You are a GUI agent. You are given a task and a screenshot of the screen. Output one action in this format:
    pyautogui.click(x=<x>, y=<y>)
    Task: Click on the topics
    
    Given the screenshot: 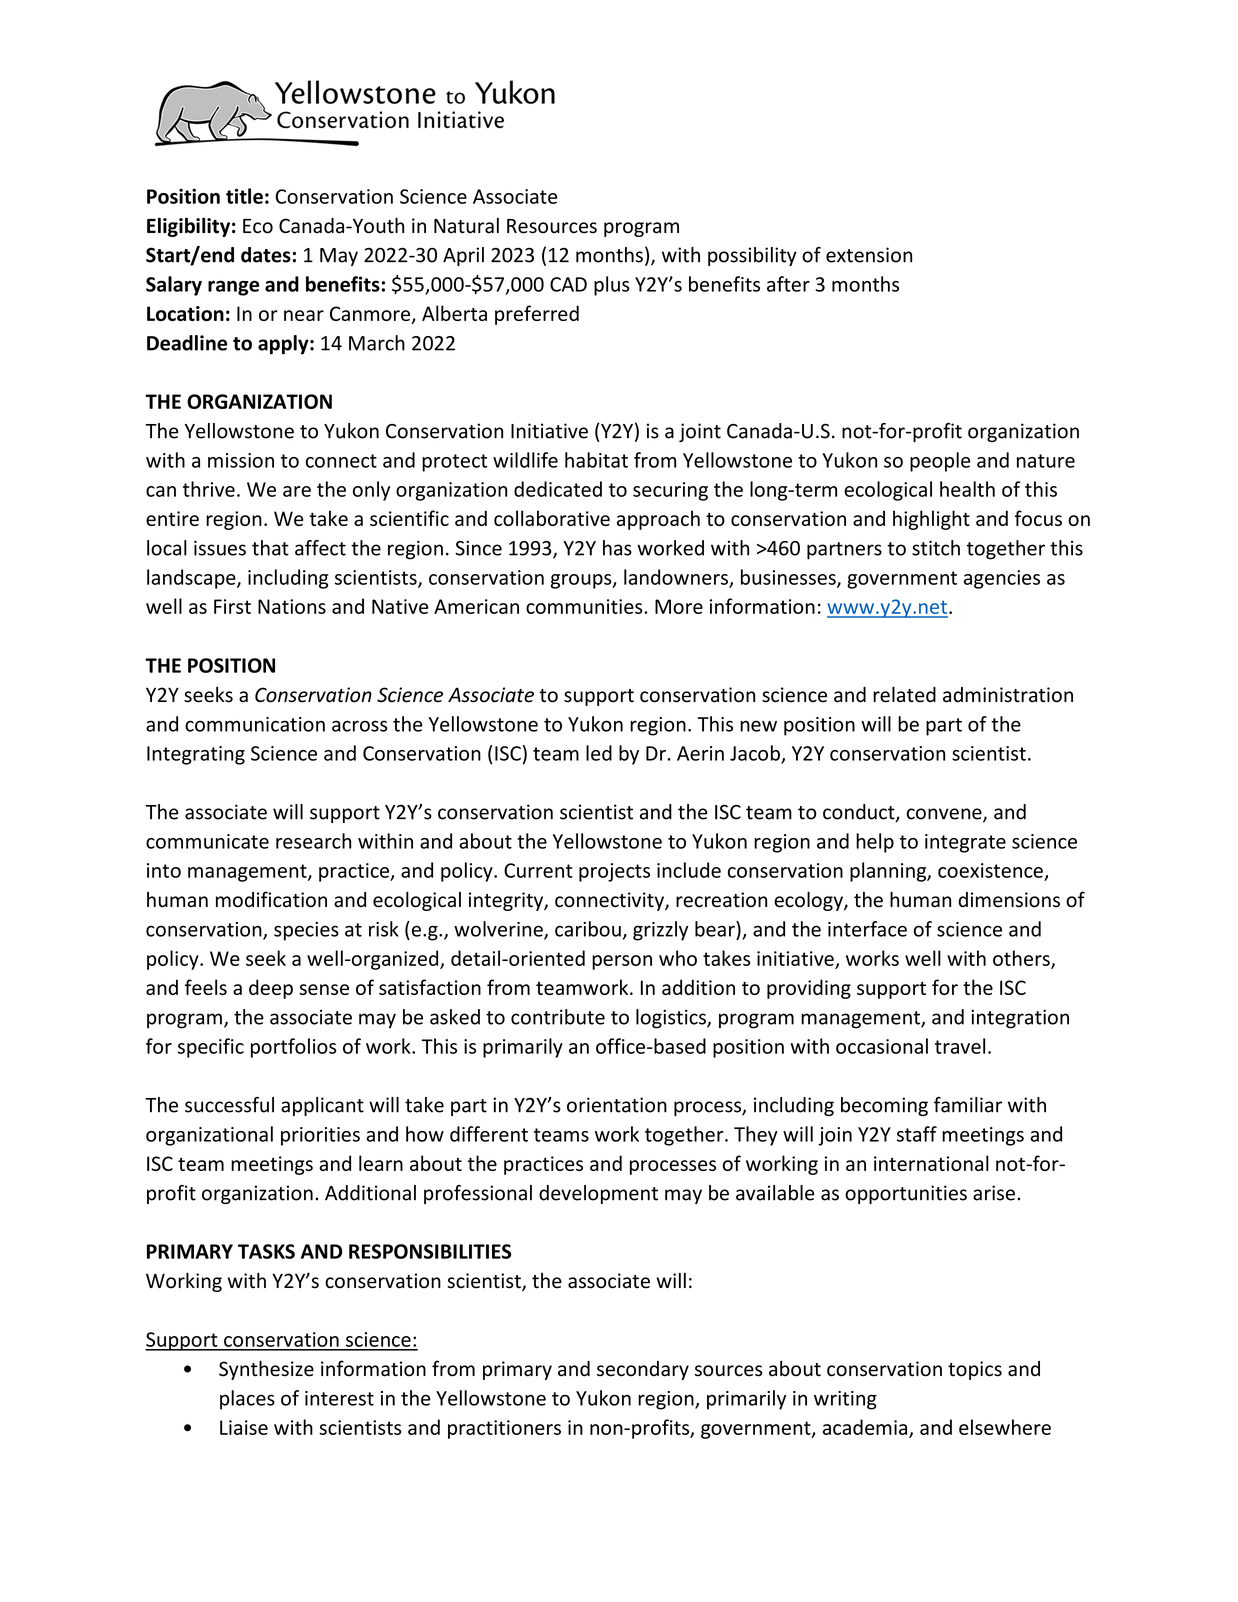 What is the action you would take?
    pyautogui.click(x=975, y=1370)
